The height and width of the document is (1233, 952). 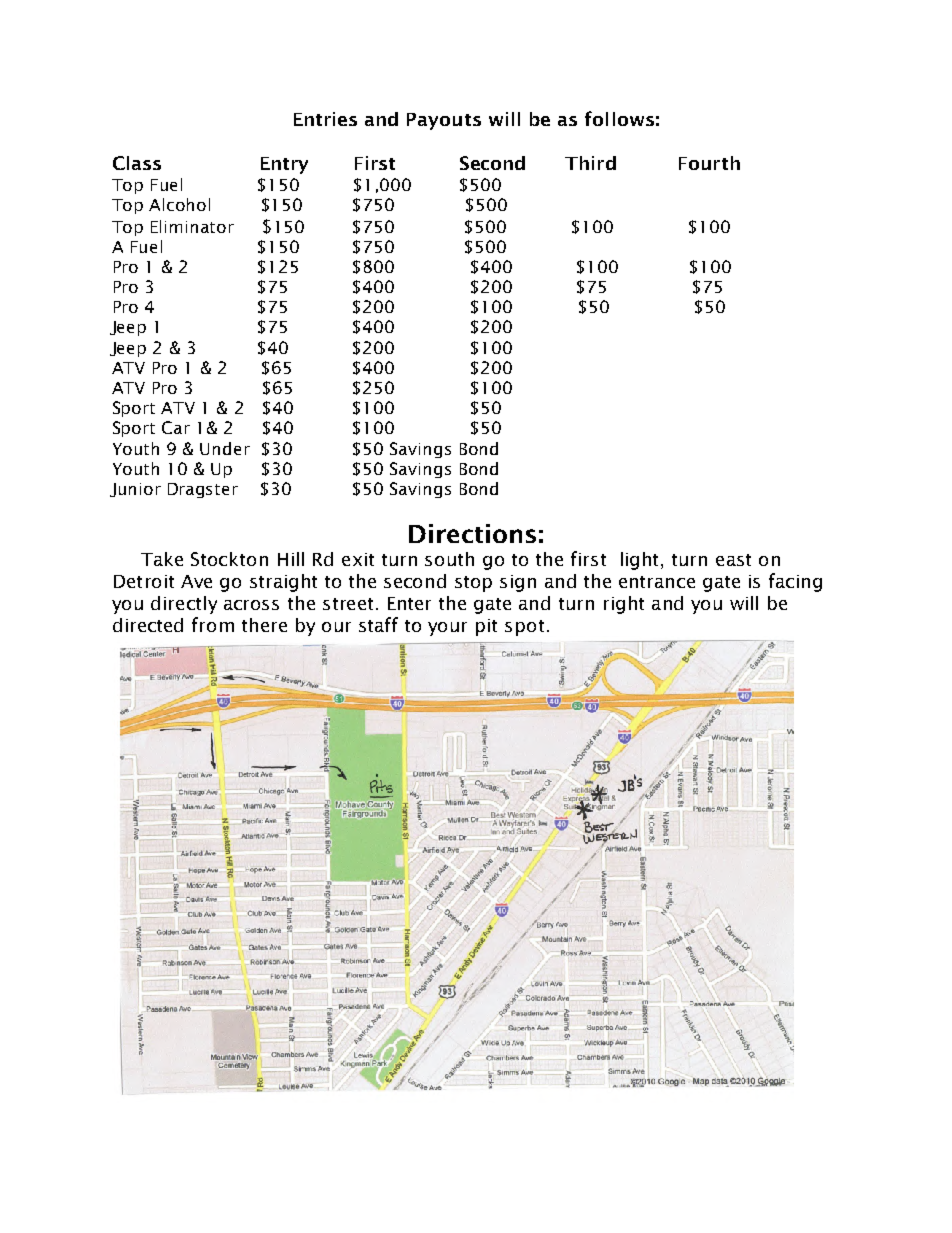 I want to click on pit, so click(x=486, y=627).
